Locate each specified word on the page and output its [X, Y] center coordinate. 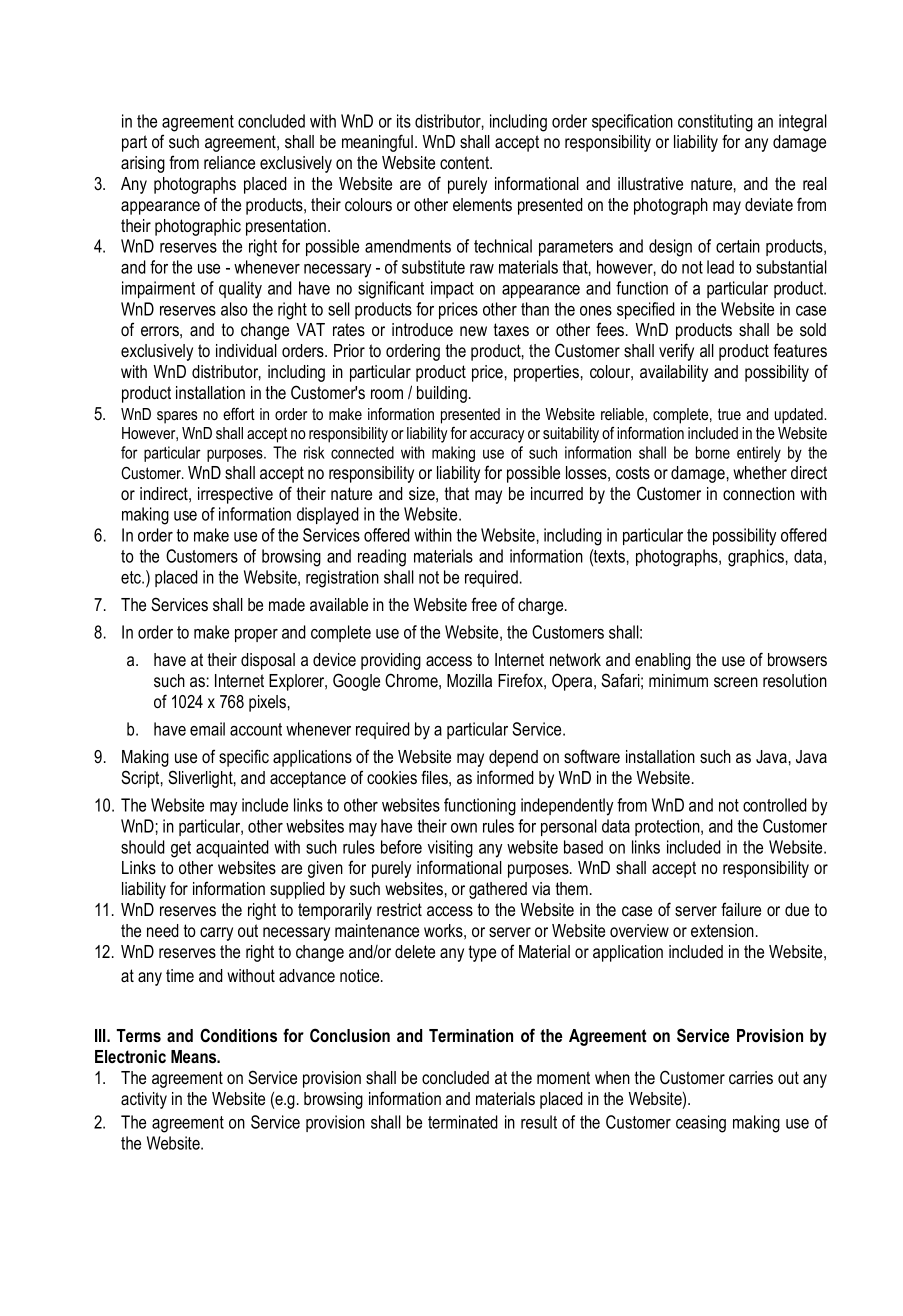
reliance [229, 162]
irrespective [235, 495]
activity [144, 1100]
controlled [775, 805]
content [466, 162]
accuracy [497, 436]
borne [713, 452]
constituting [715, 123]
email [207, 729]
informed [505, 777]
